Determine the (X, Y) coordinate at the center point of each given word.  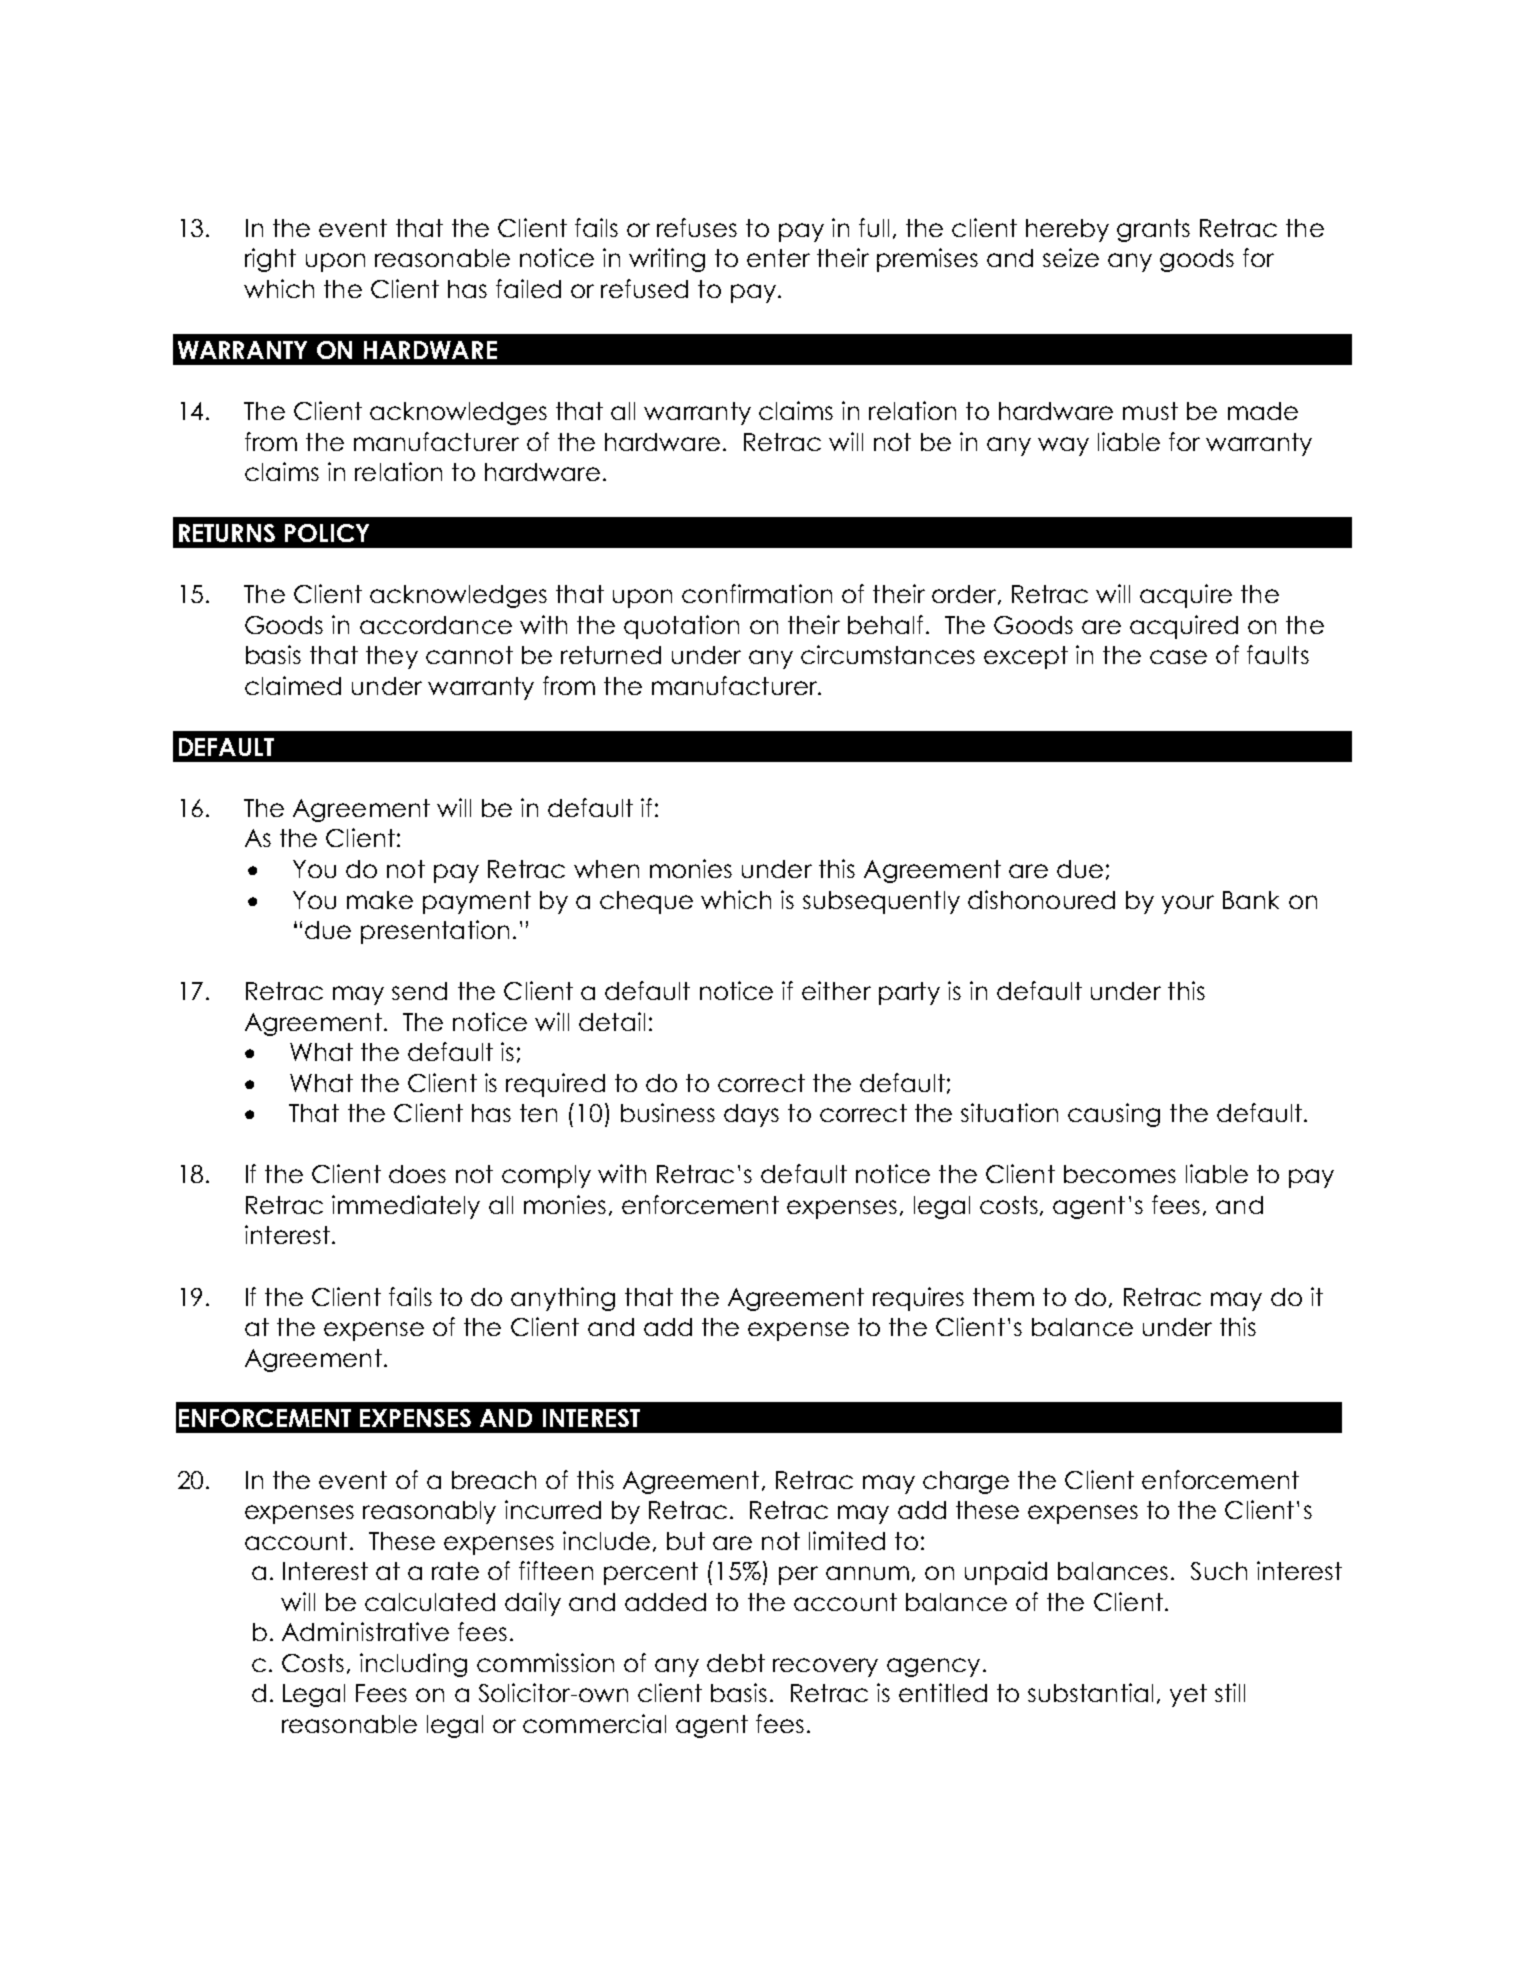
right (270, 260)
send (419, 991)
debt (736, 1663)
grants (1153, 230)
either (836, 990)
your (1188, 904)
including (413, 1665)
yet (1188, 1695)
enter (778, 258)
